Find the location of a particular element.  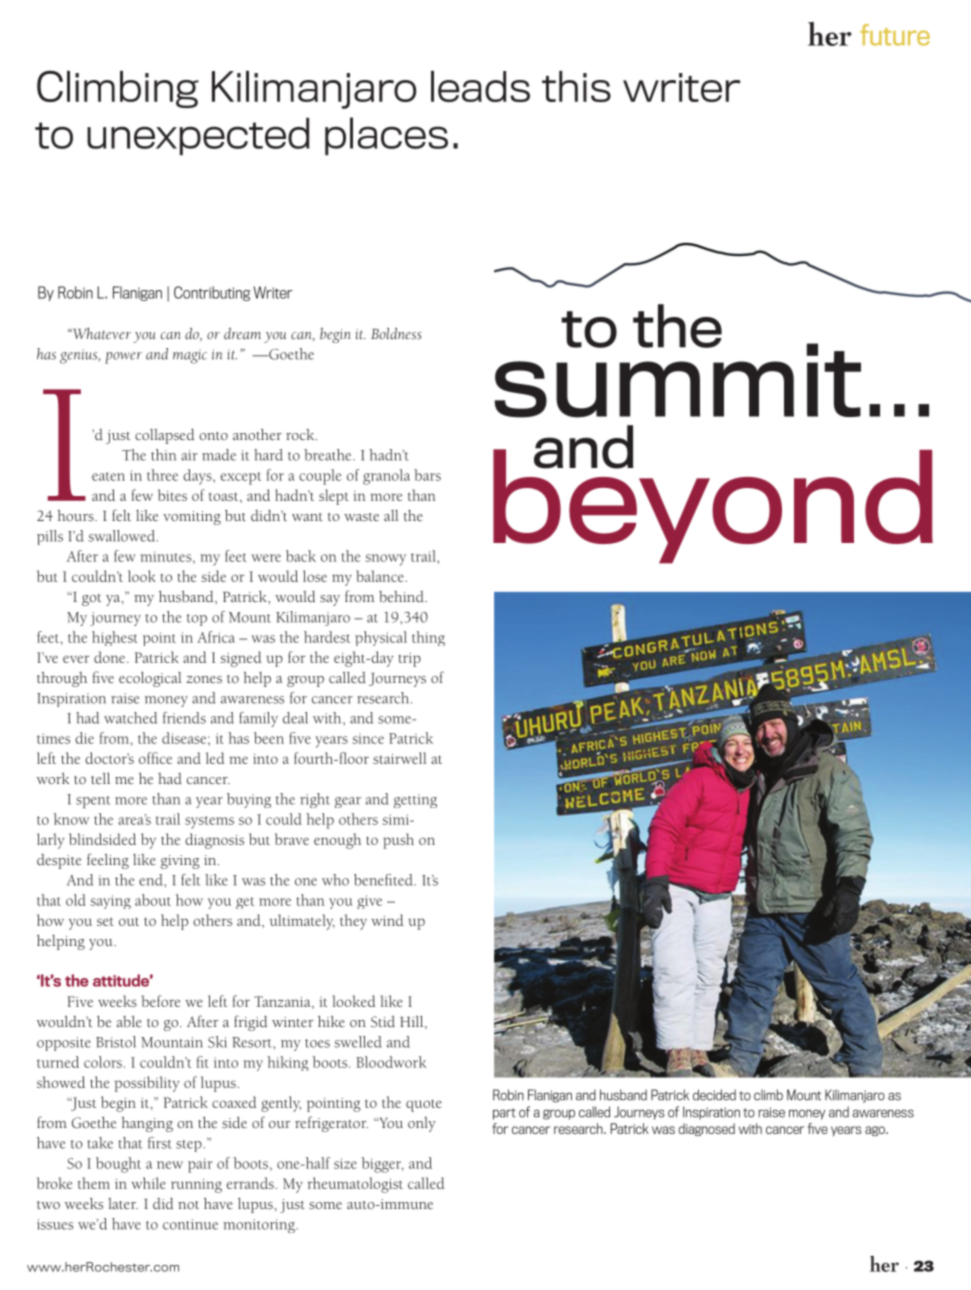

bars is located at coordinates (427, 475).
